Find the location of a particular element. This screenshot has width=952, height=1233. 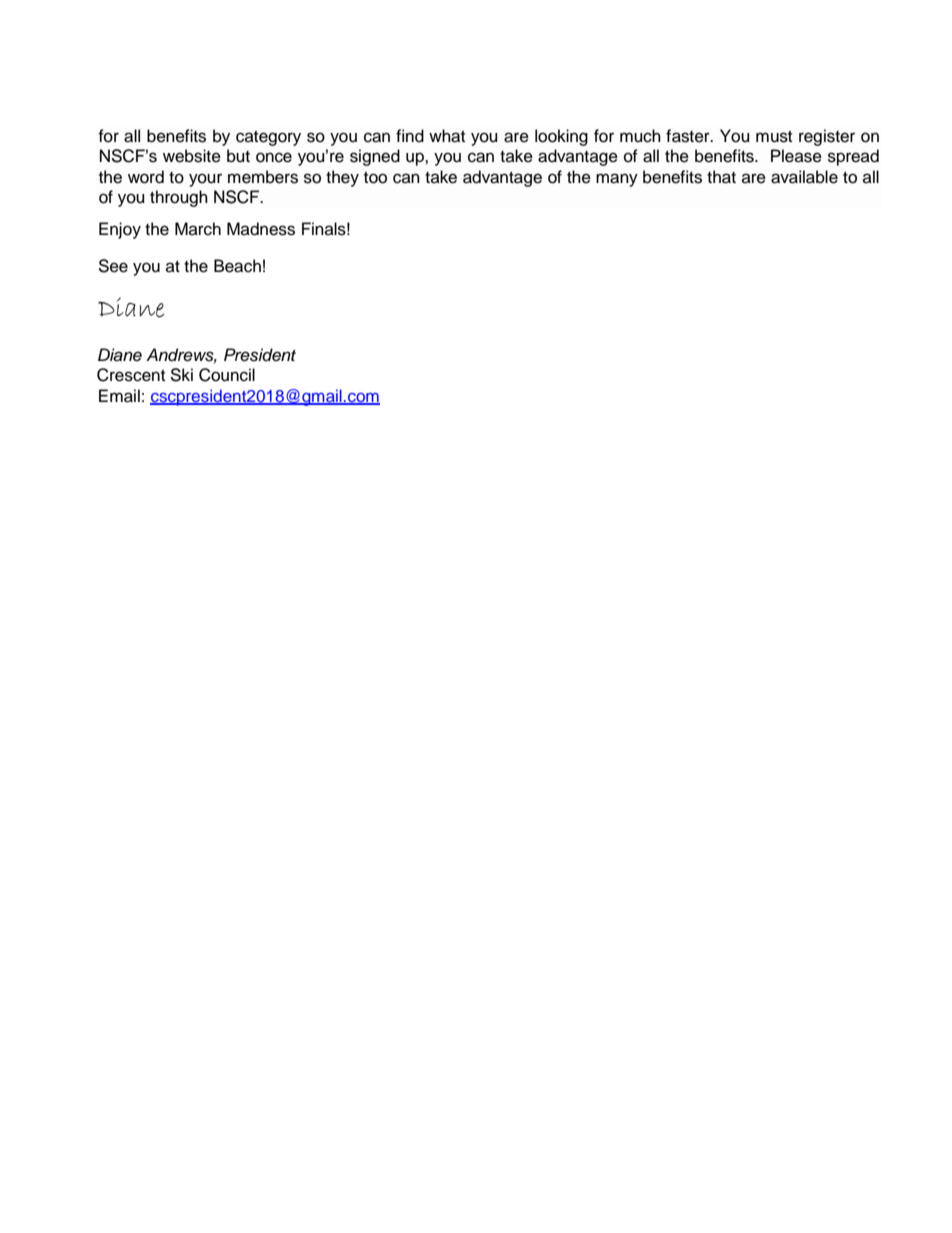

what is located at coordinates (447, 136).
